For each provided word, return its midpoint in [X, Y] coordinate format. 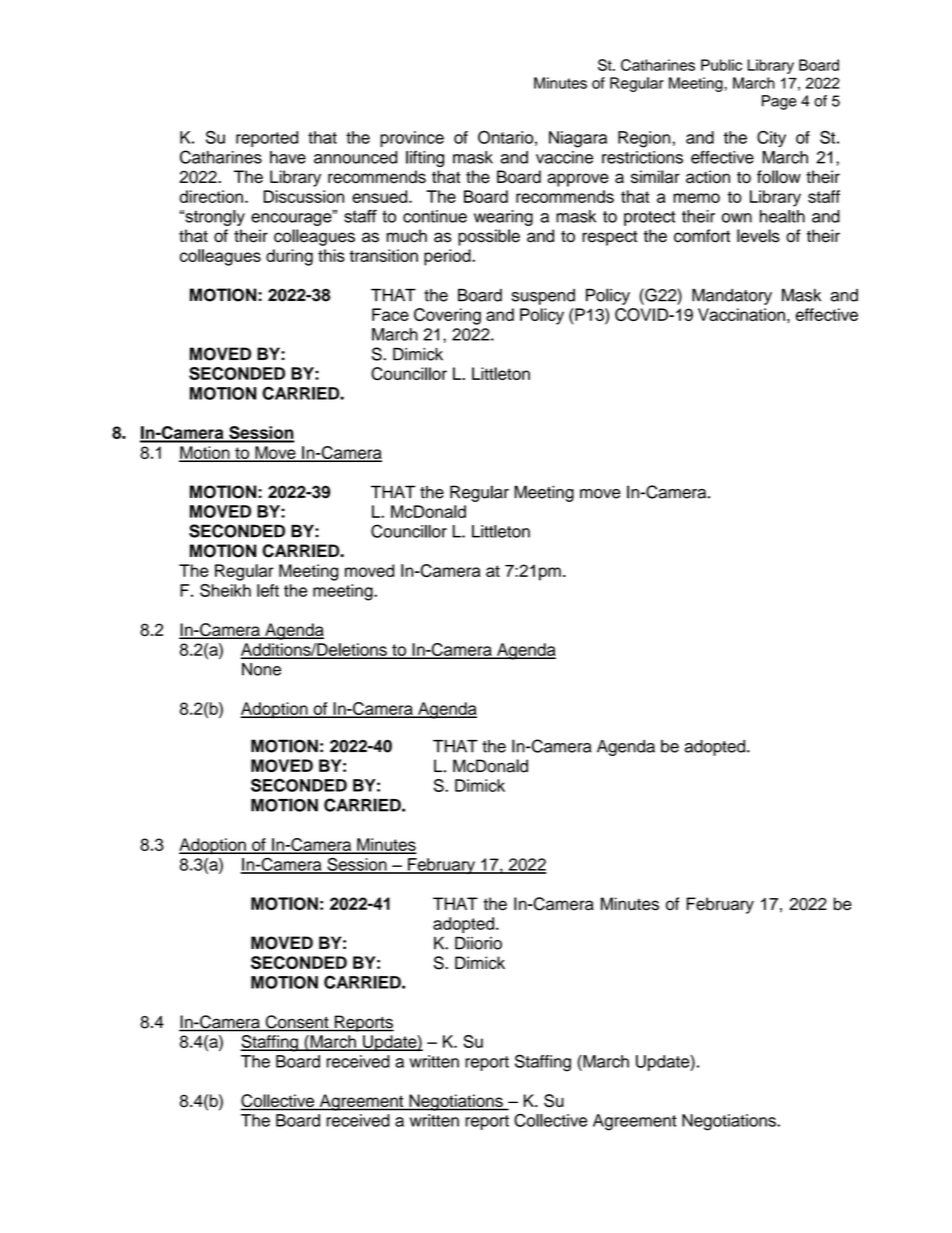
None [261, 669]
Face [390, 314]
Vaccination [741, 314]
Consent [297, 1023]
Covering [447, 316]
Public [721, 65]
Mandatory [732, 296]
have [288, 157]
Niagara [578, 139]
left [268, 590]
